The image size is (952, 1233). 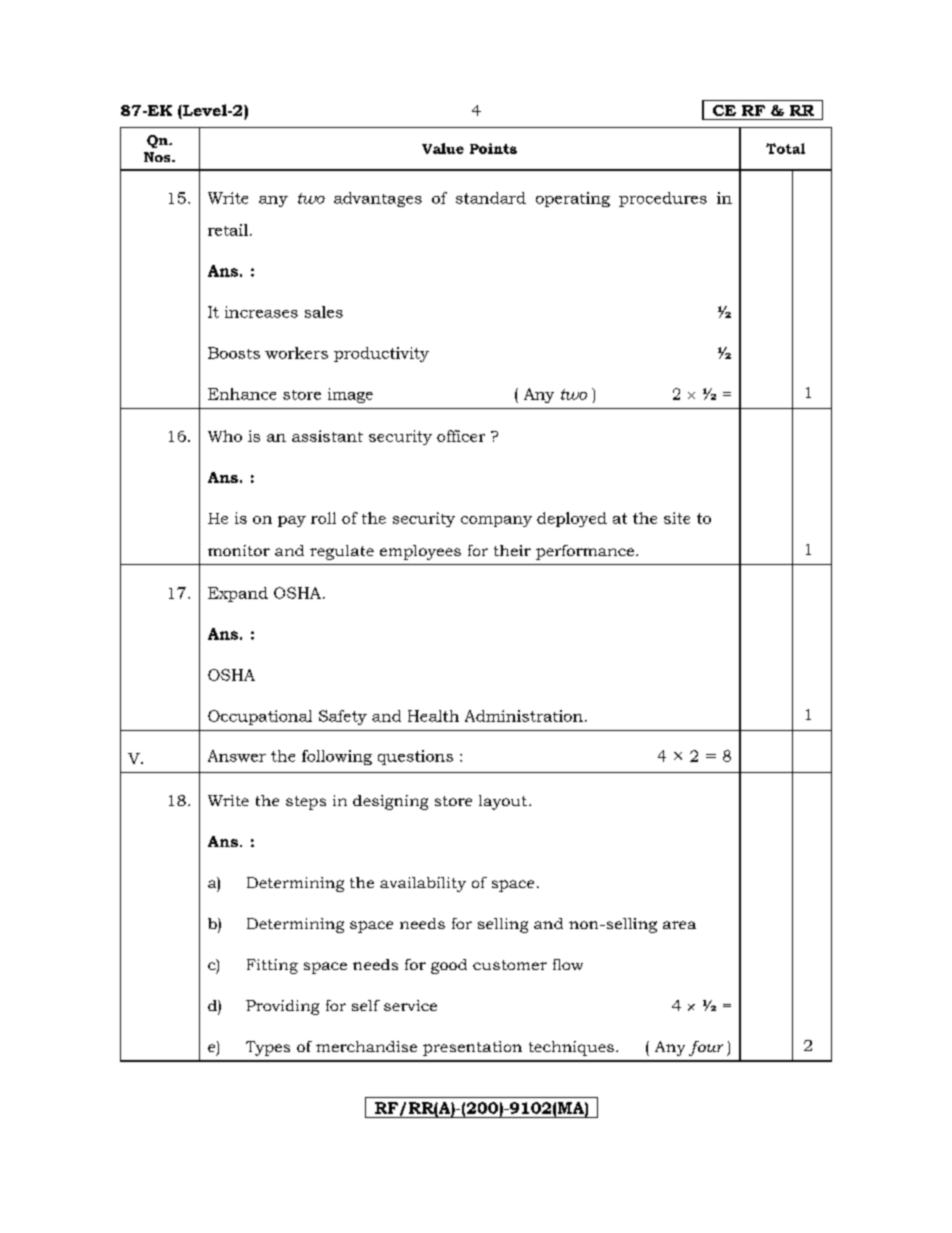 I want to click on Expand, so click(x=238, y=594).
